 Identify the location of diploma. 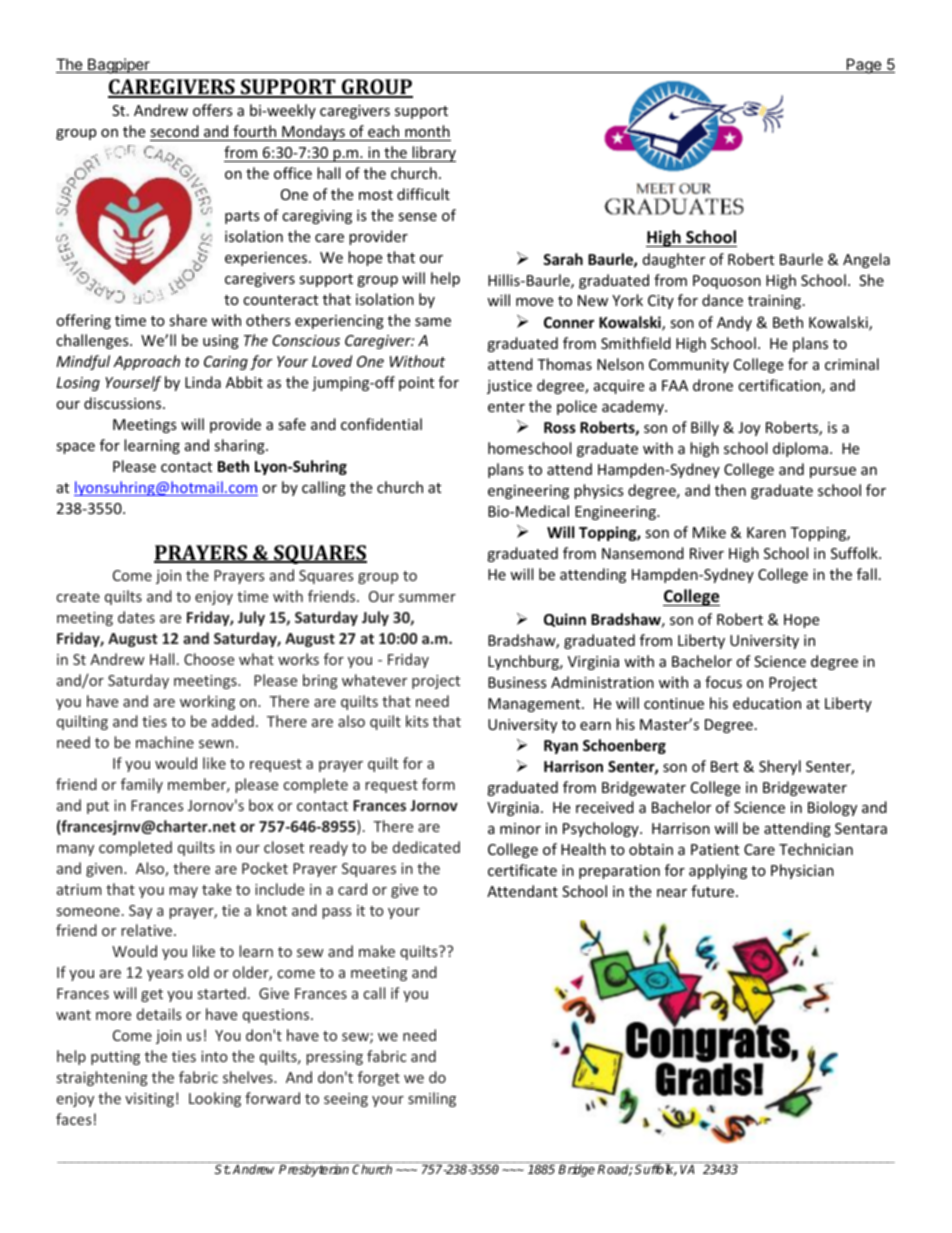
(800, 449).
